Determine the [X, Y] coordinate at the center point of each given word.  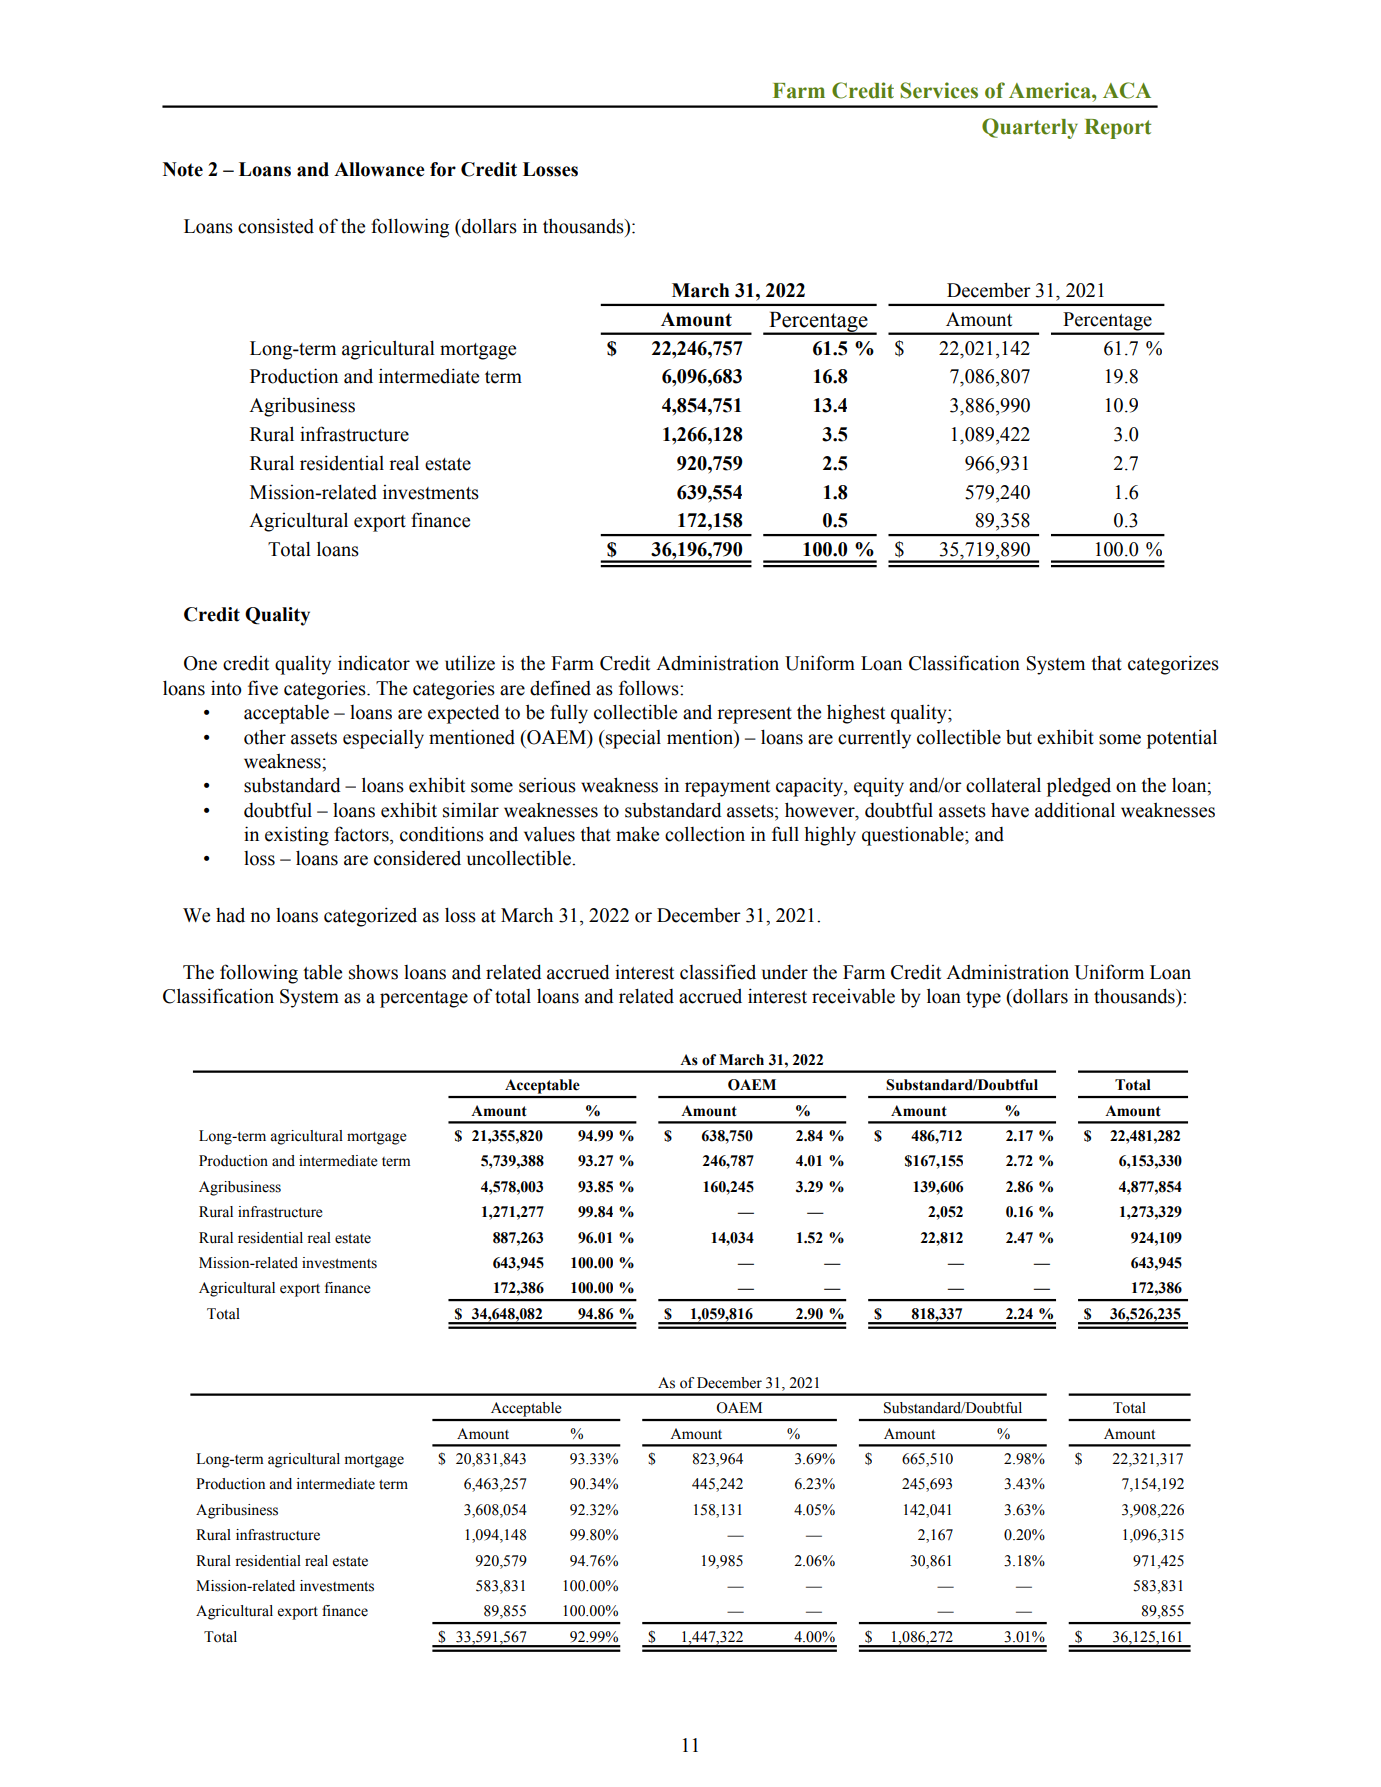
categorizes [1173, 665]
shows [373, 972]
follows [650, 688]
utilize [470, 663]
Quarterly [1030, 128]
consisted [276, 226]
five [263, 688]
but [1019, 737]
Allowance [379, 169]
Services [939, 90]
